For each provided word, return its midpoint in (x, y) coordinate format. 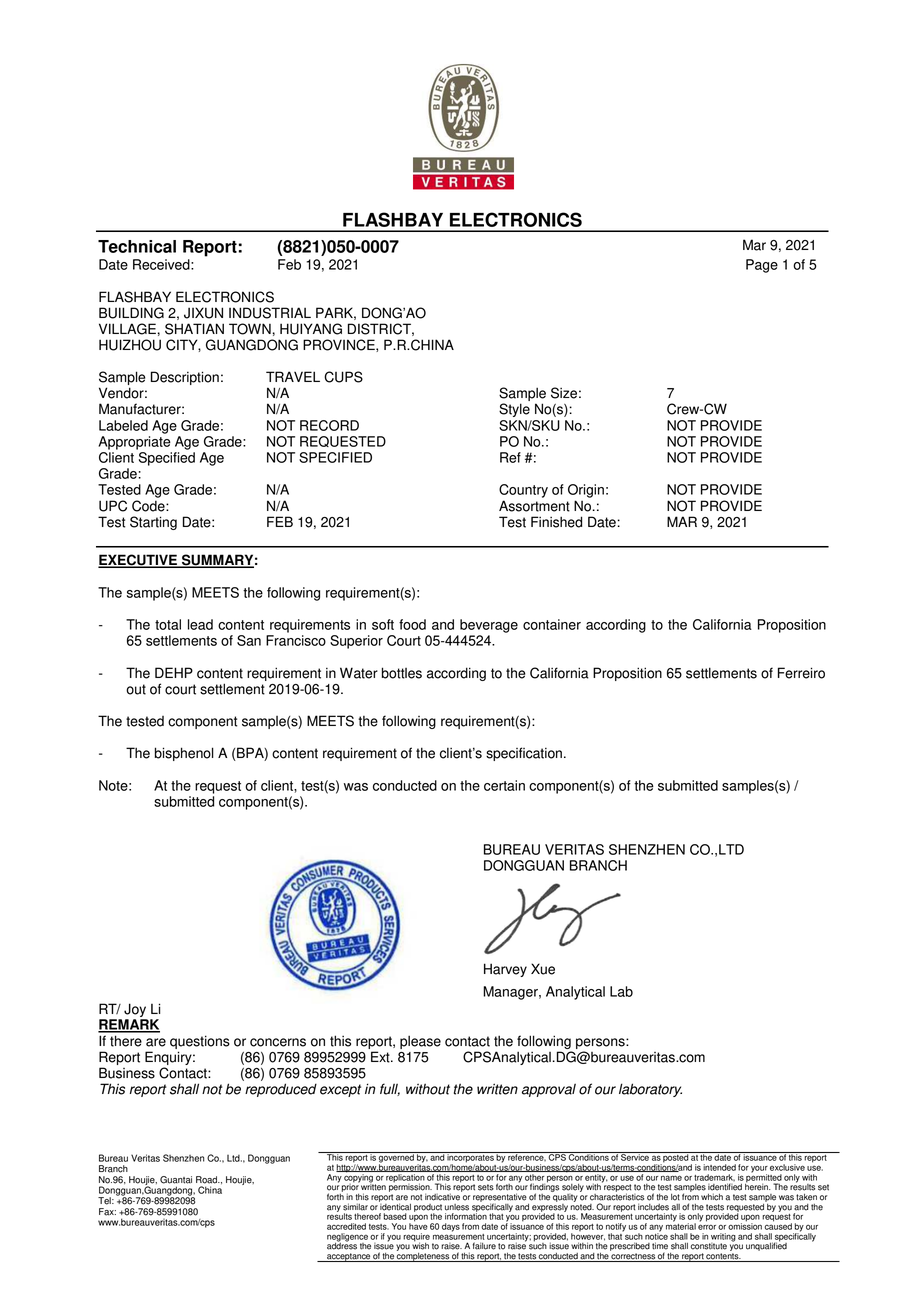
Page (762, 266)
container (552, 624)
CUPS (343, 377)
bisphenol (184, 754)
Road (208, 1180)
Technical (137, 246)
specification (524, 754)
